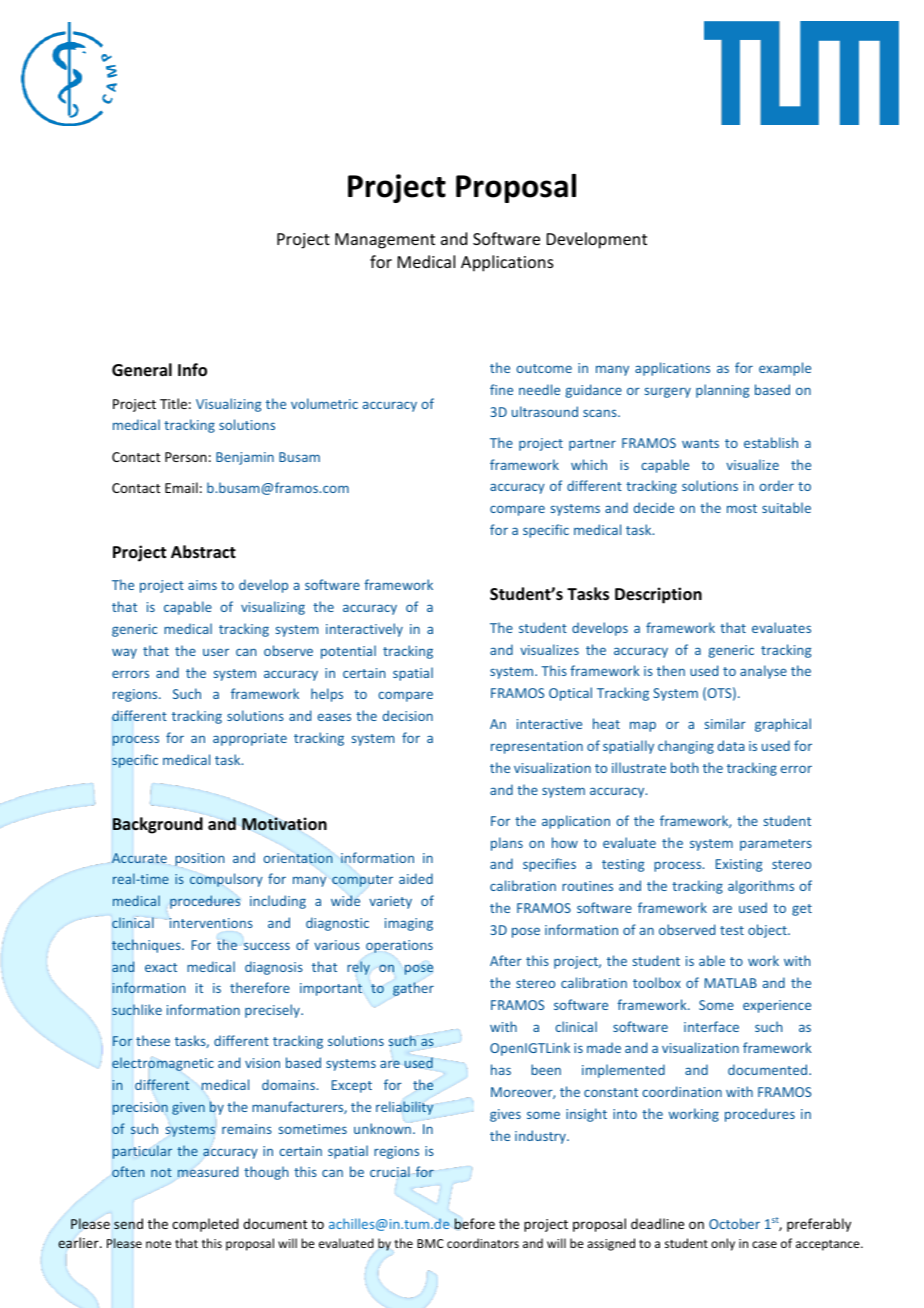 Image resolution: width=924 pixels, height=1308 pixels. What do you see at coordinates (211, 923) in the document?
I see `interventions` at bounding box center [211, 923].
